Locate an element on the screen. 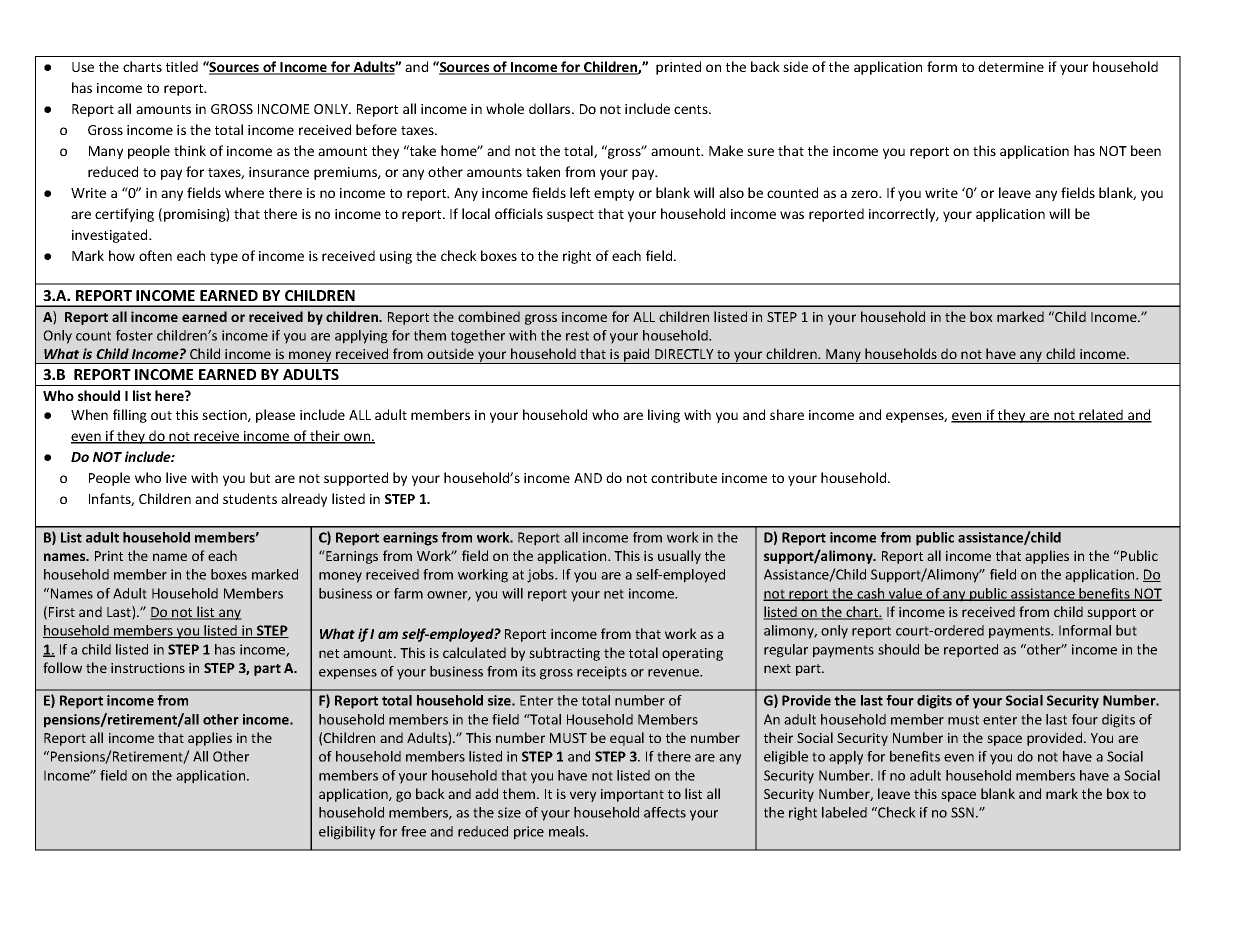 Image resolution: width=1233 pixels, height=952 pixels. very is located at coordinates (583, 796).
